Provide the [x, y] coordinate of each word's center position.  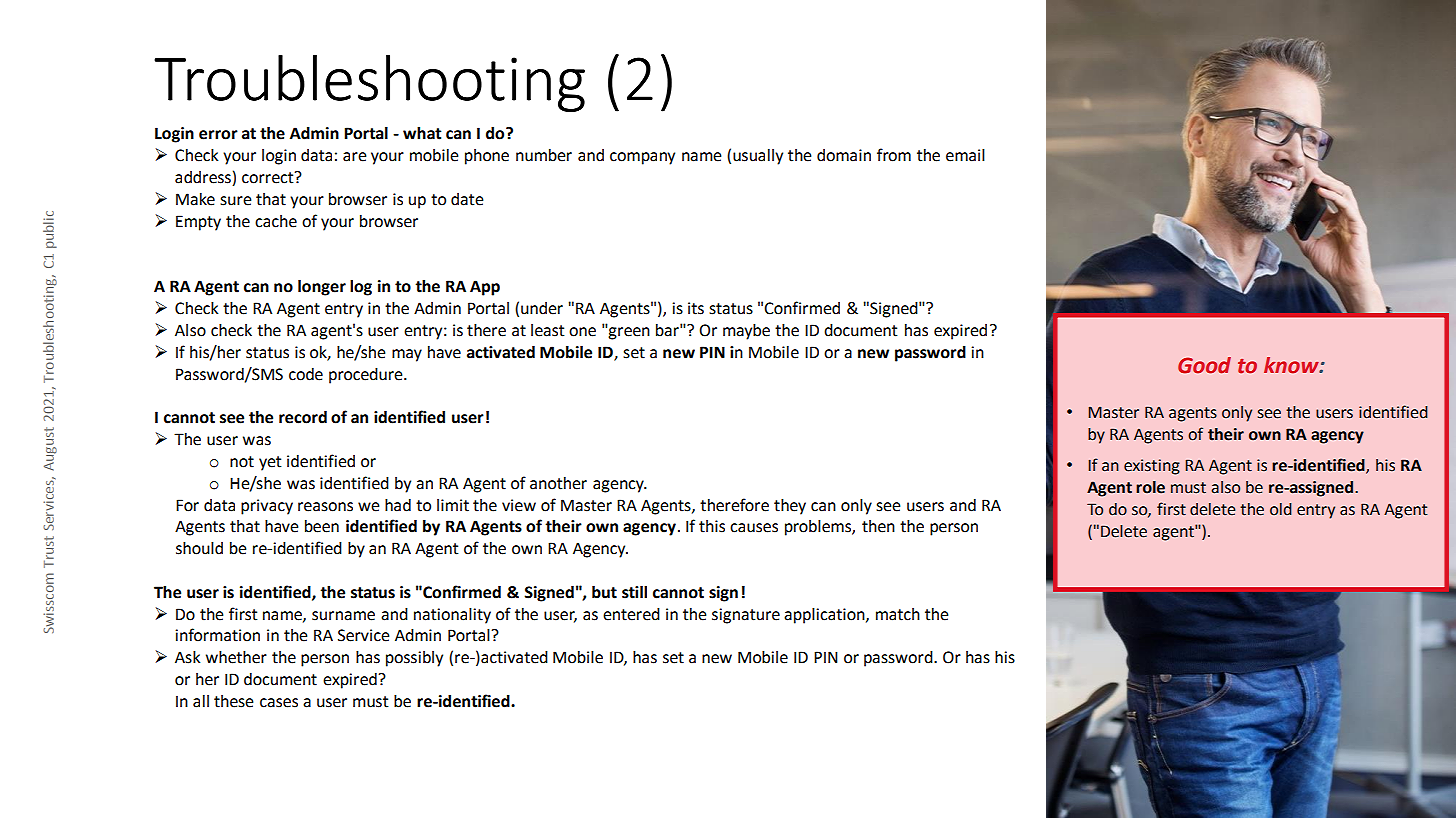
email [965, 155]
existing [1152, 467]
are [355, 157]
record [303, 417]
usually [758, 157]
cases [279, 703]
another [558, 483]
